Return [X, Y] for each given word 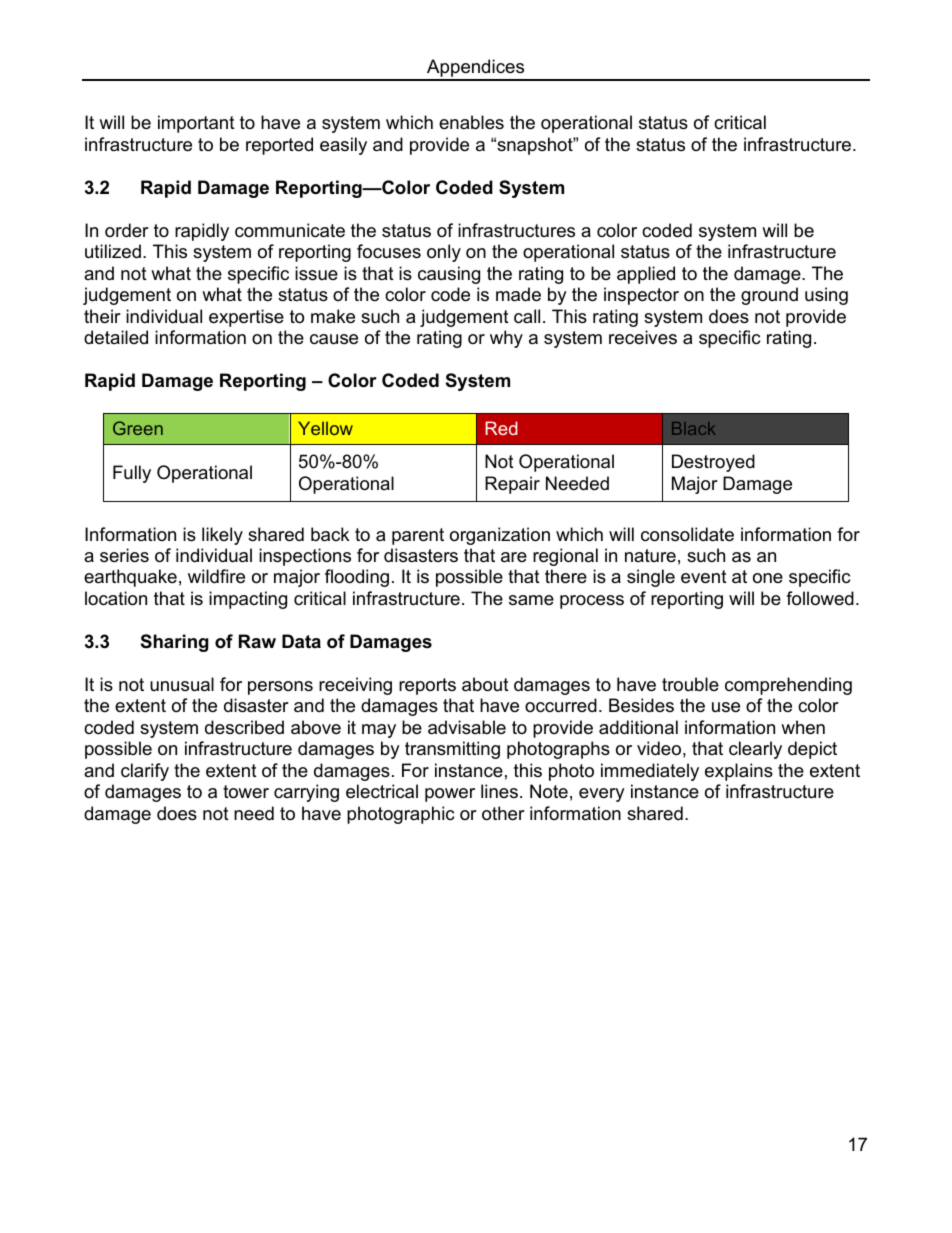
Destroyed [713, 463]
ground [769, 296]
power [450, 795]
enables [471, 122]
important [196, 124]
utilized [113, 251]
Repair [512, 485]
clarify [145, 772]
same [531, 600]
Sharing [175, 643]
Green [138, 428]
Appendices [476, 69]
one [768, 578]
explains [739, 772]
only [444, 253]
